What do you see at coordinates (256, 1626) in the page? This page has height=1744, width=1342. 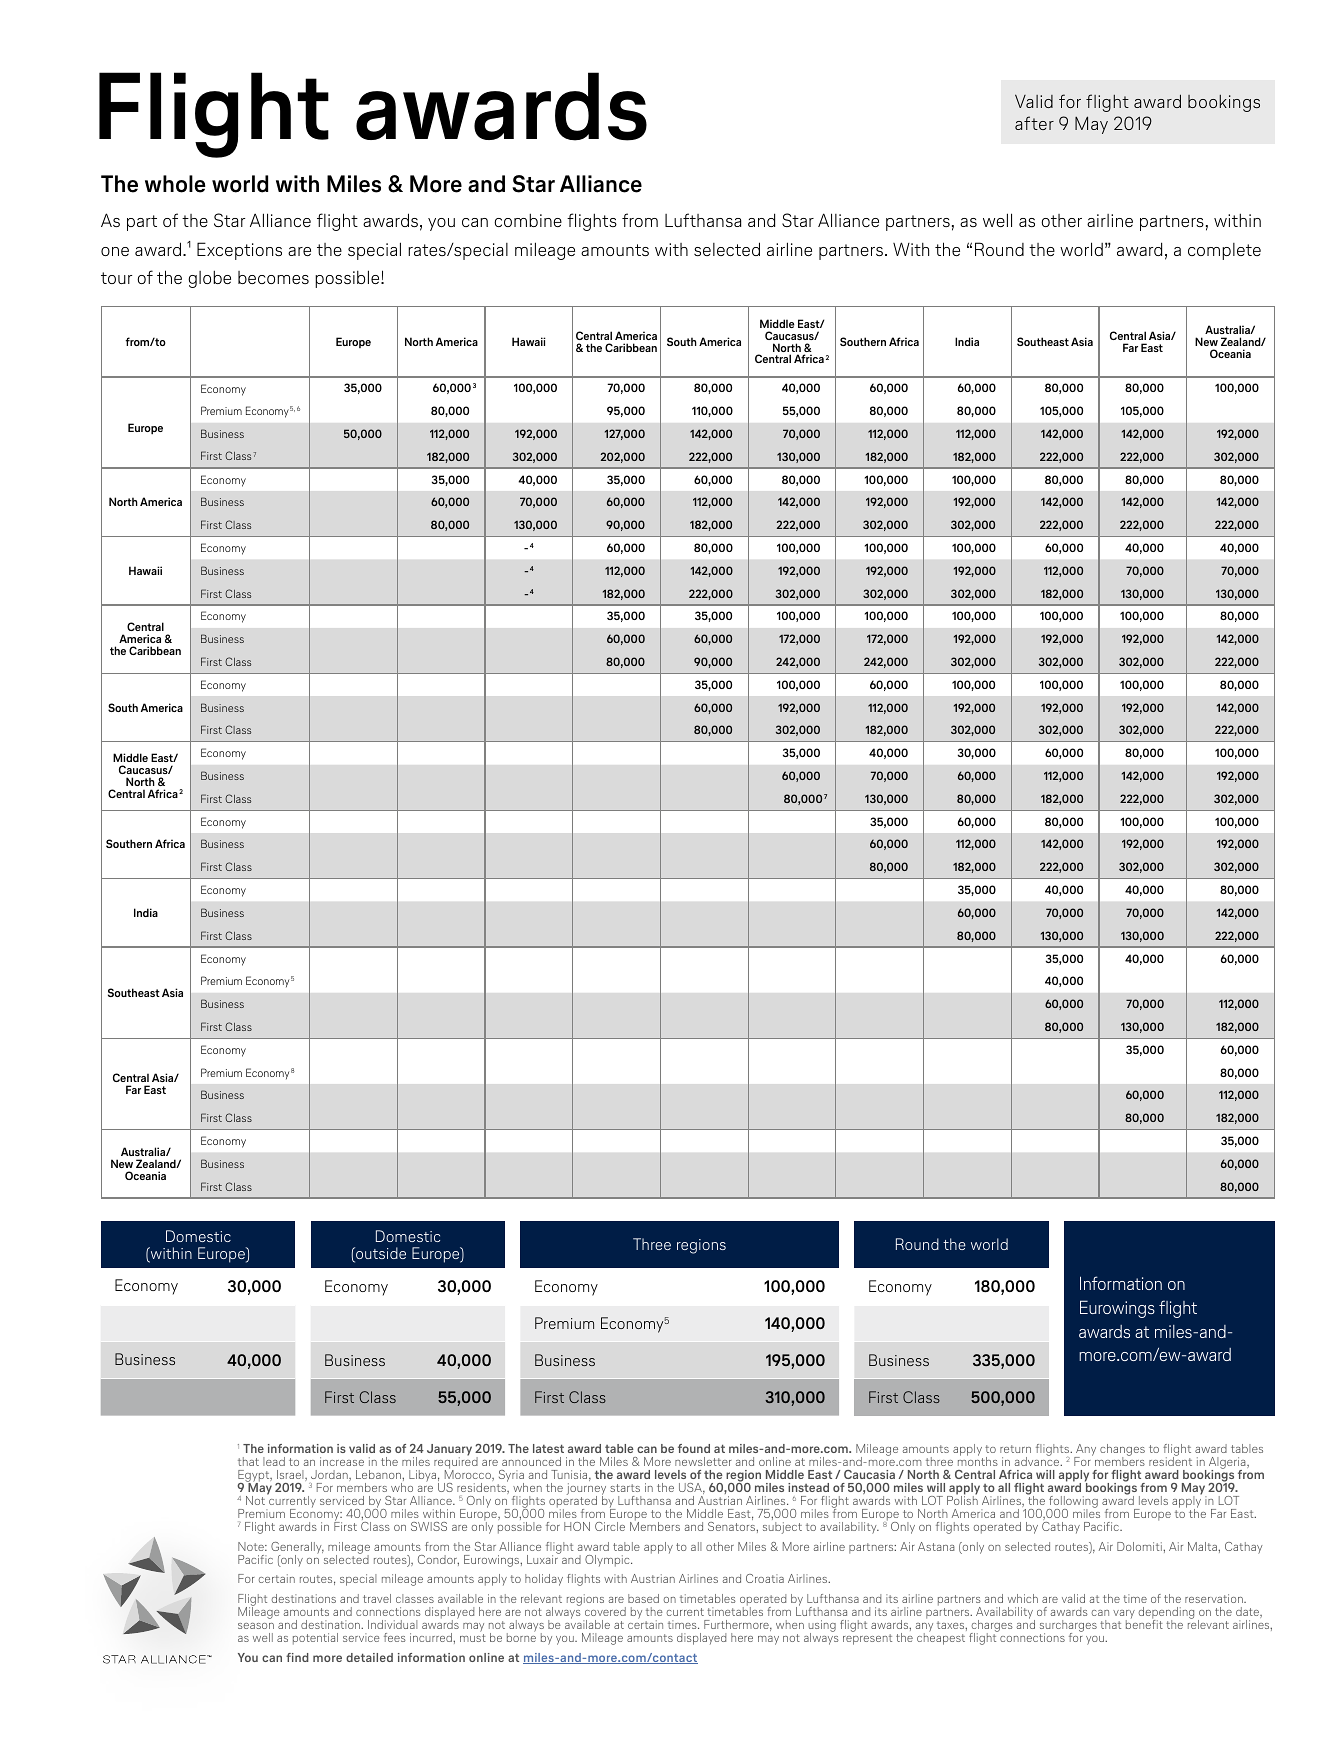 I see `season` at bounding box center [256, 1626].
